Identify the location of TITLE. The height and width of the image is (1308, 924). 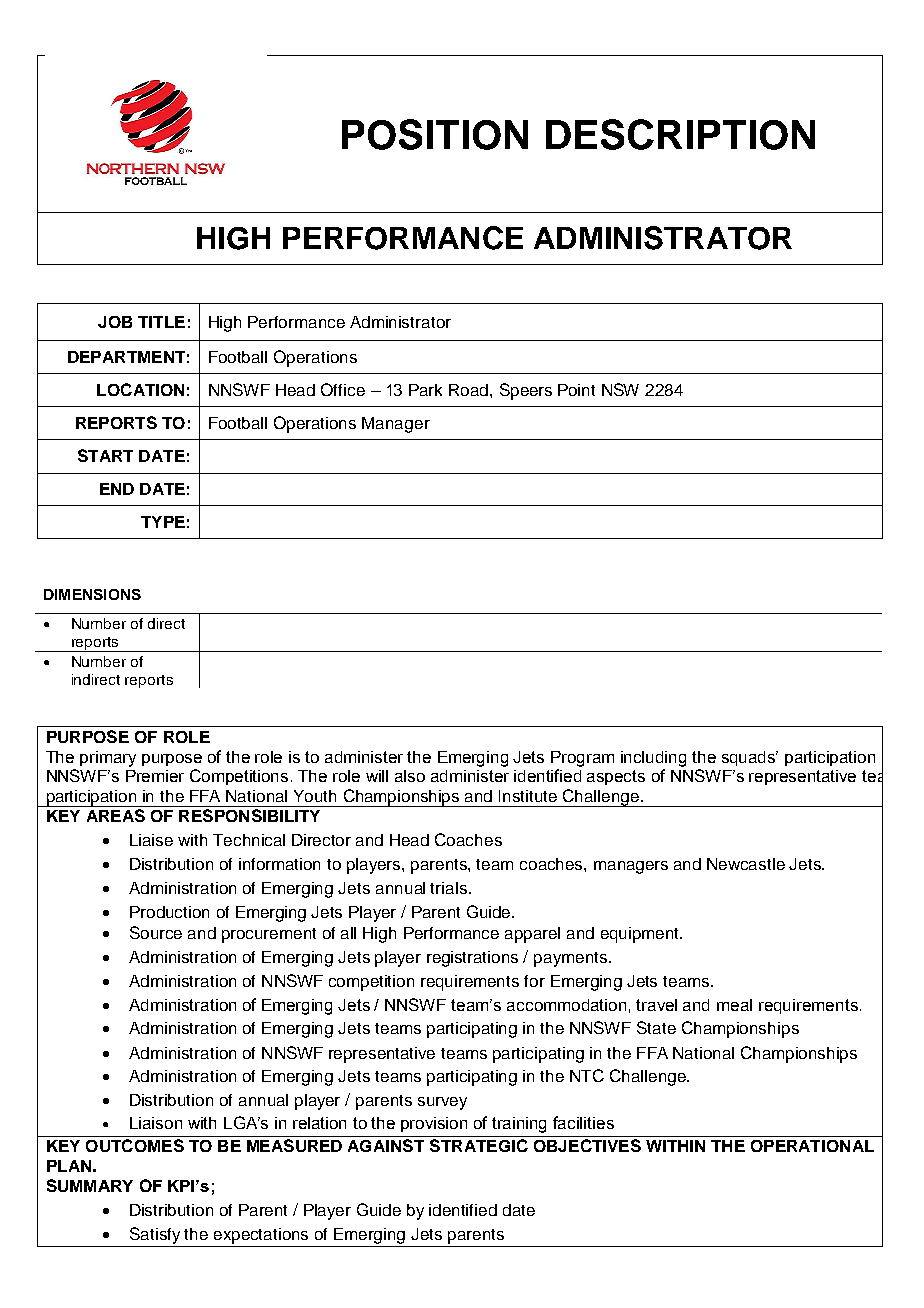
(161, 322).
